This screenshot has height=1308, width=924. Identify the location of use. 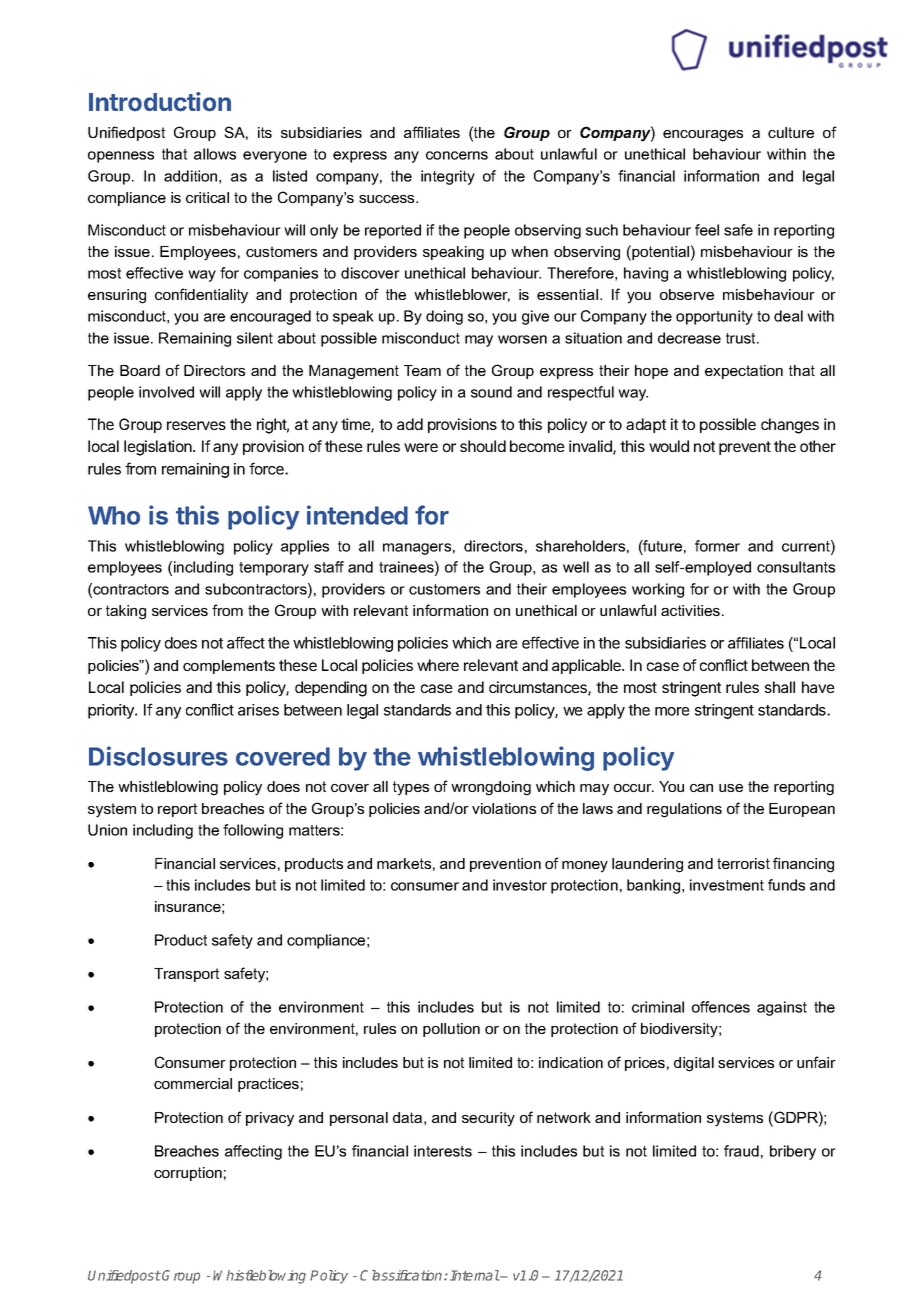
(731, 788).
